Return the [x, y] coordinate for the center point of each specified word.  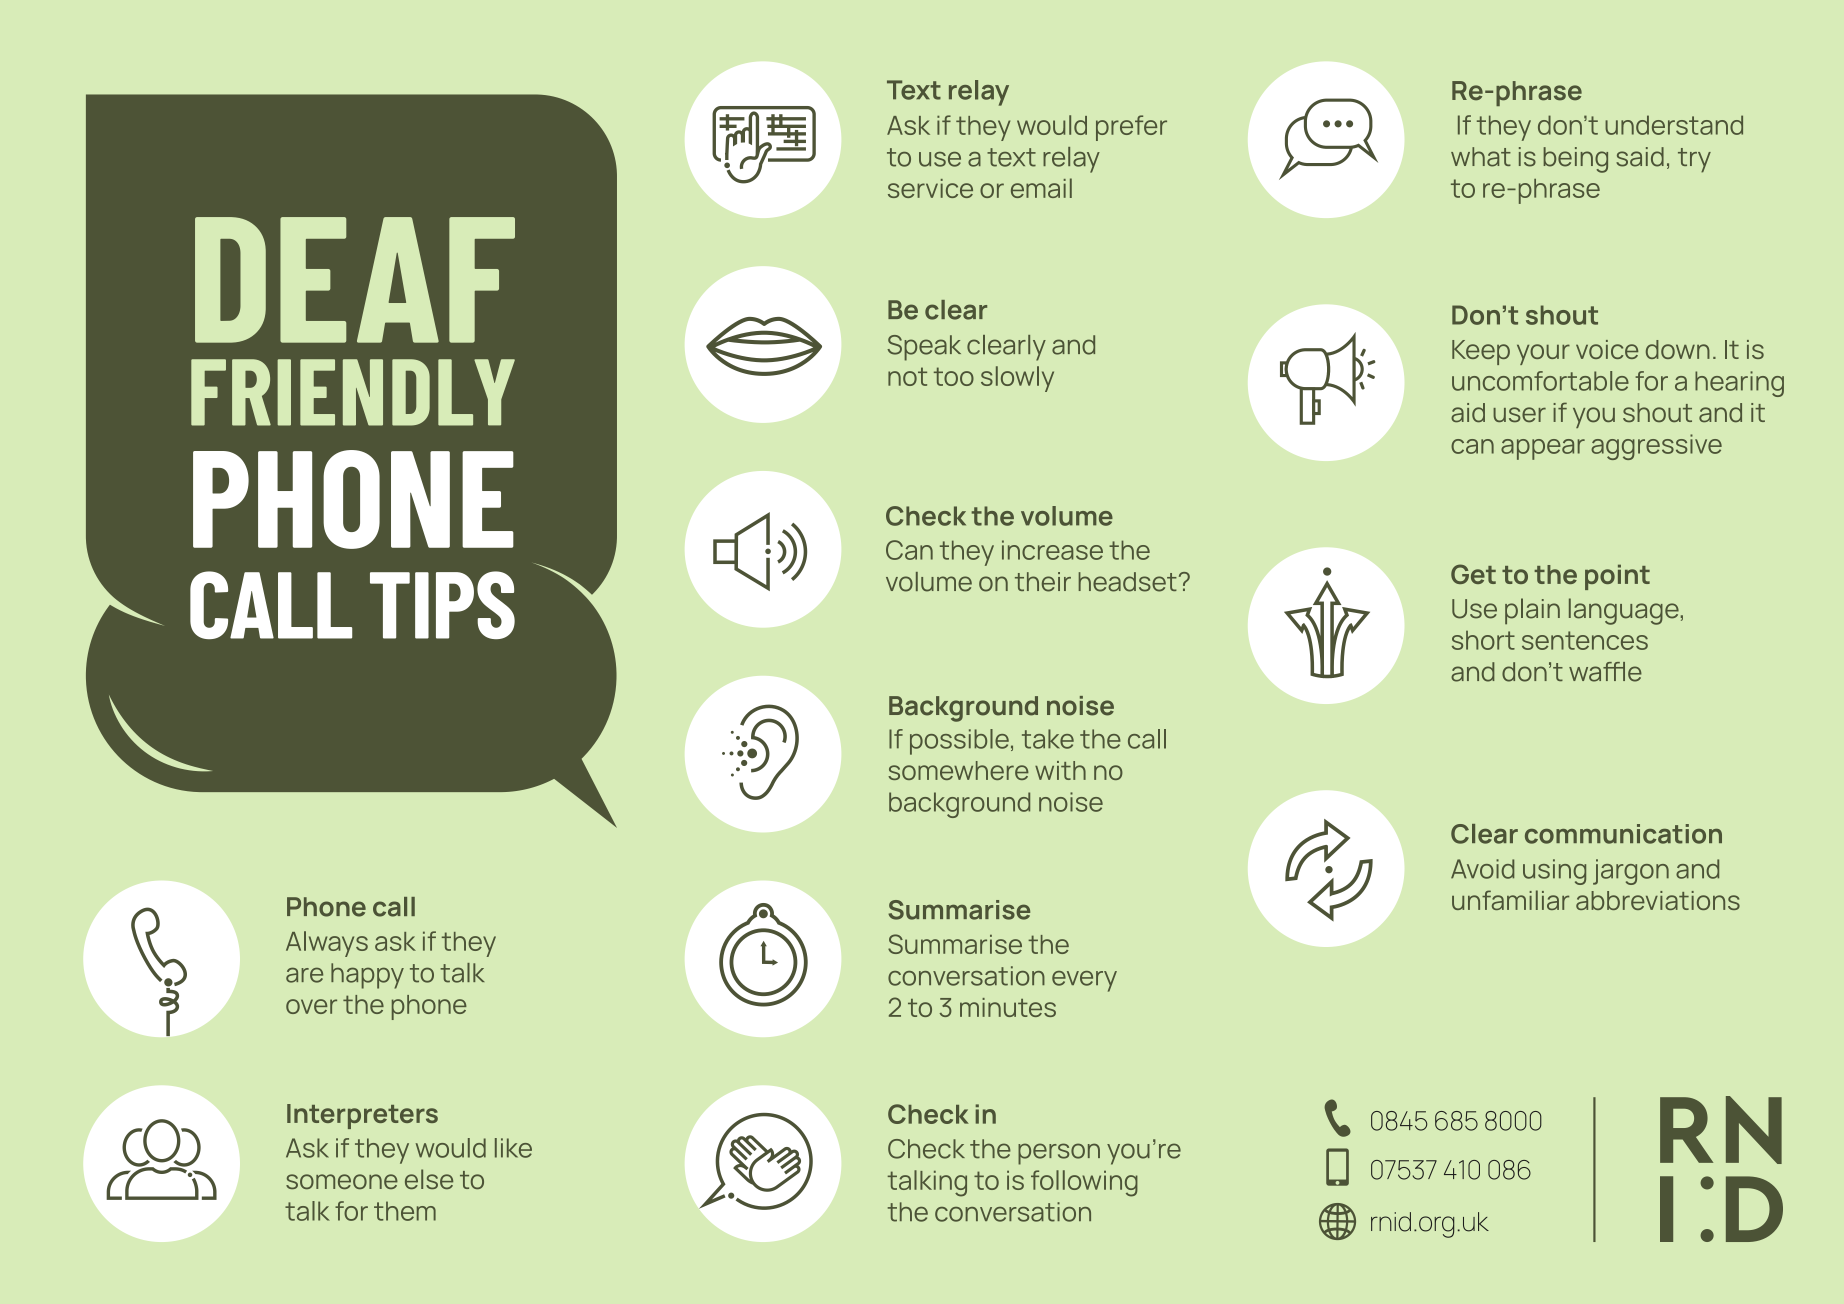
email [1041, 188]
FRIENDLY [353, 392]
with [1060, 770]
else [429, 1179]
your [1543, 354]
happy [367, 976]
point [1617, 577]
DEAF [355, 280]
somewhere [958, 770]
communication [1623, 834]
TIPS [442, 605]
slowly [1017, 379]
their [1043, 582]
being [1575, 160]
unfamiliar [1510, 900]
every [1084, 981]
